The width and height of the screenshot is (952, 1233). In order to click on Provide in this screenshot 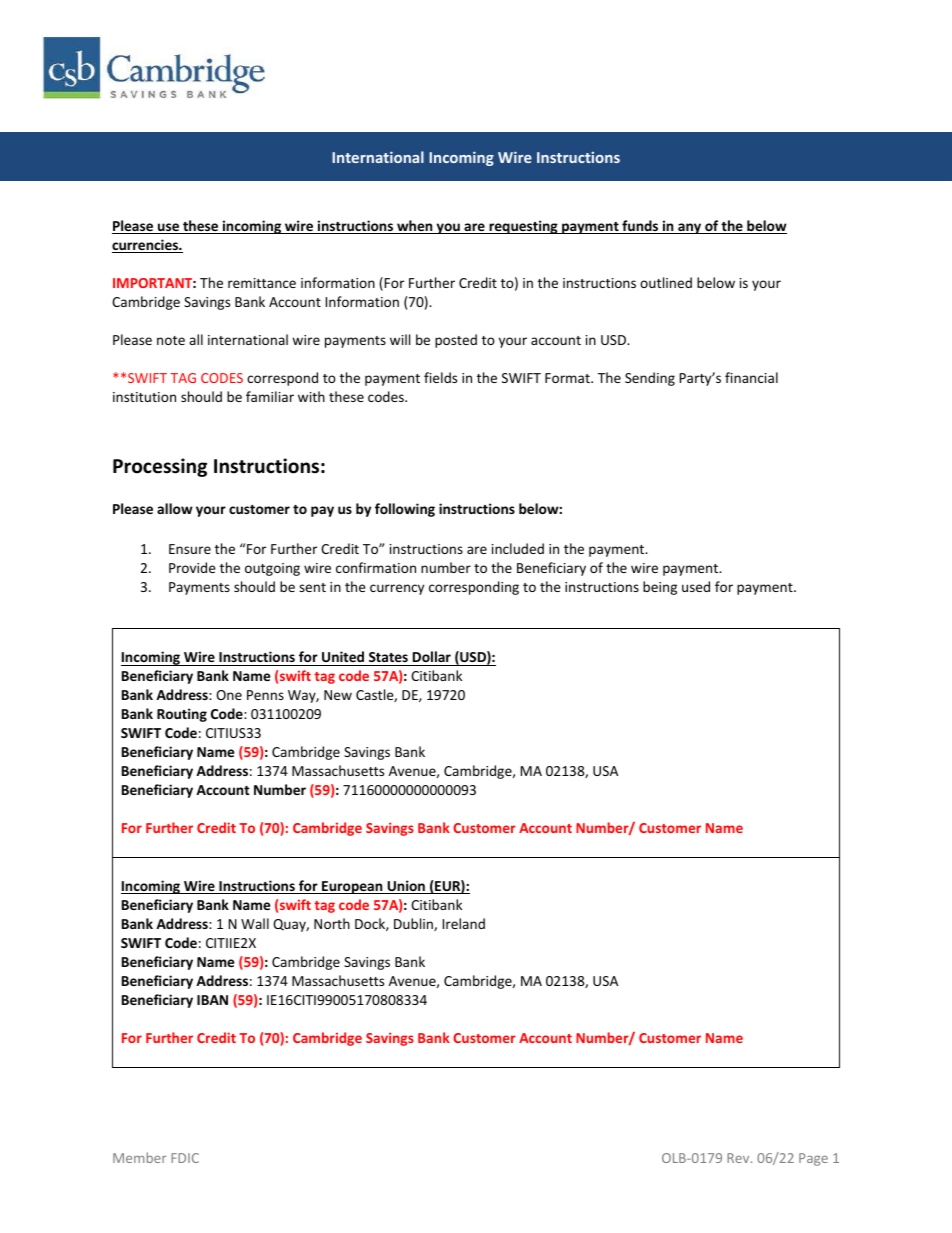, I will do `click(192, 567)`.
